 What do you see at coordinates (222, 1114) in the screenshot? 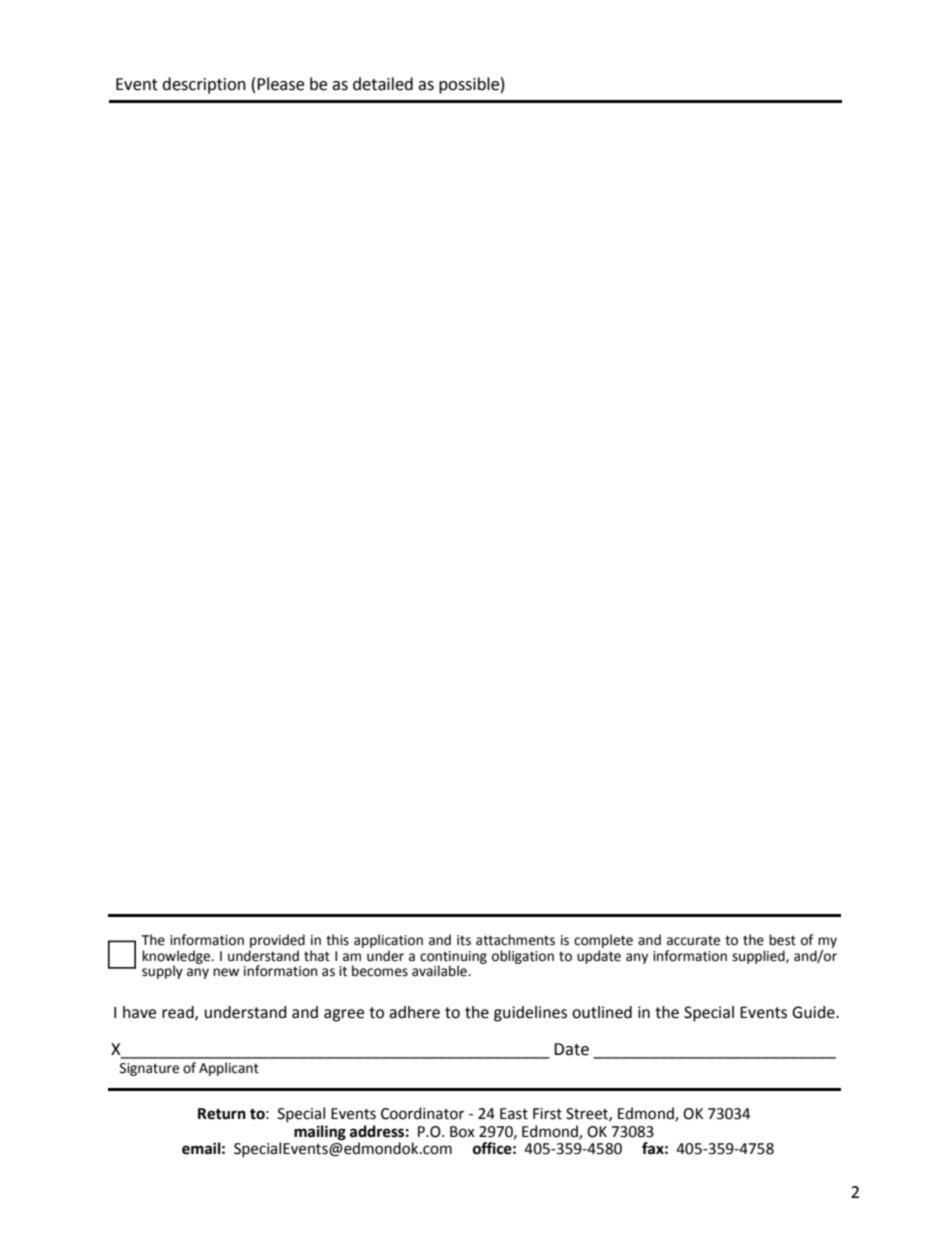
I see `Return` at bounding box center [222, 1114].
